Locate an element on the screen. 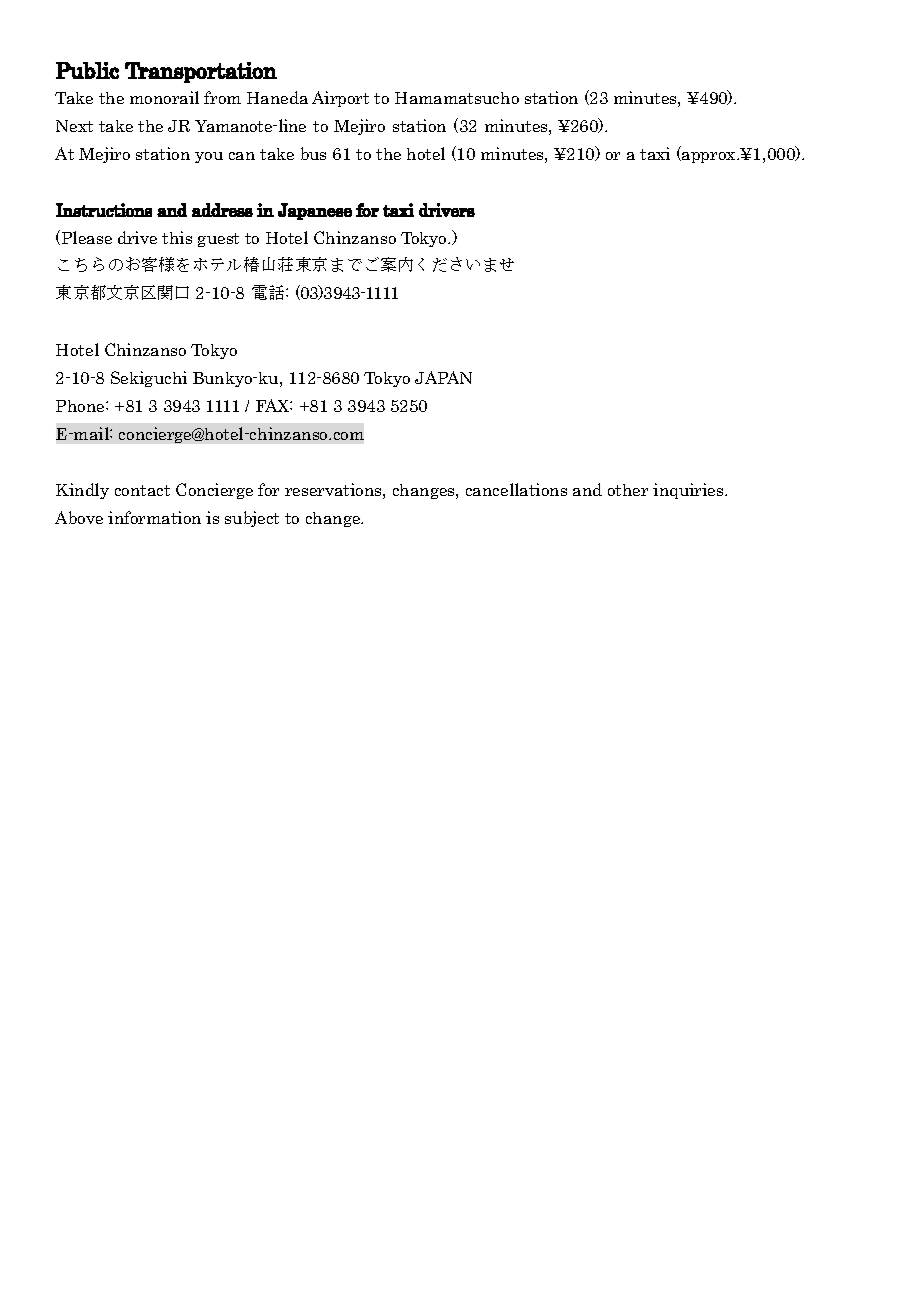 This screenshot has width=924, height=1308. this is located at coordinates (177, 237).
